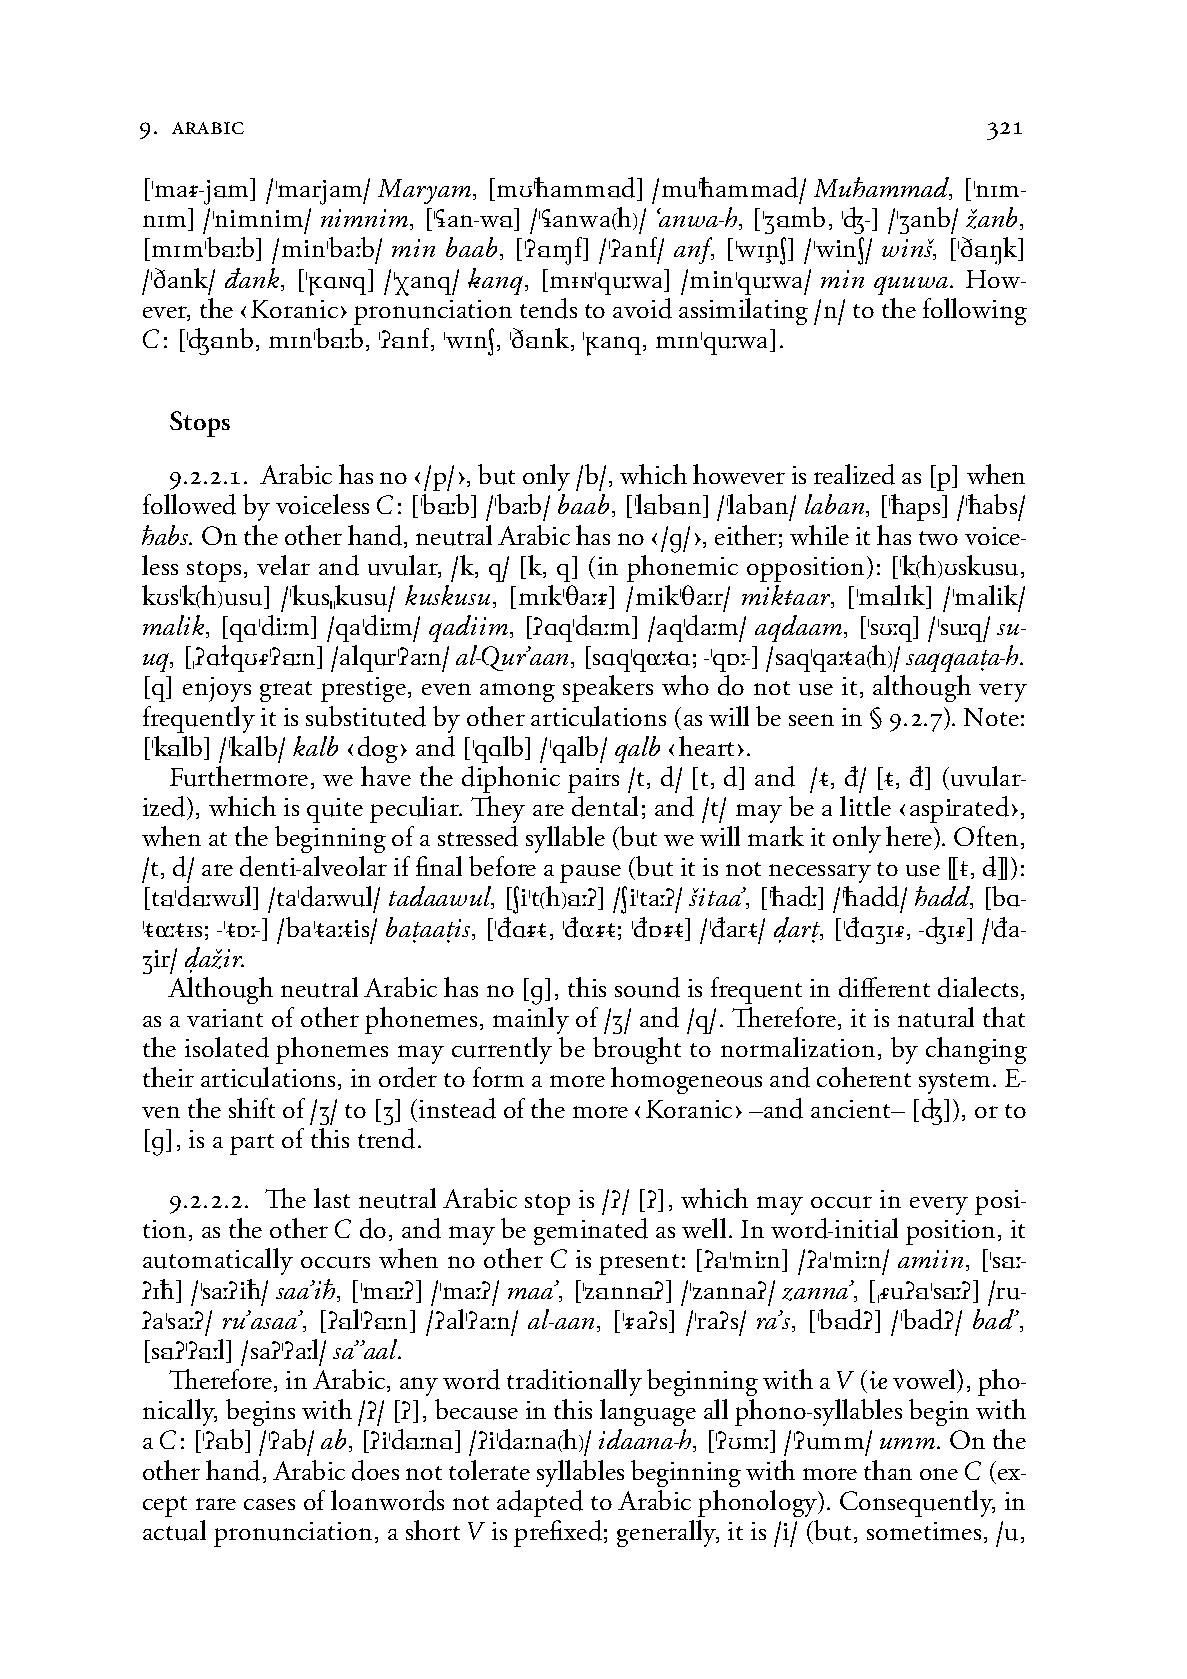  I want to click on brought, so click(637, 1052).
